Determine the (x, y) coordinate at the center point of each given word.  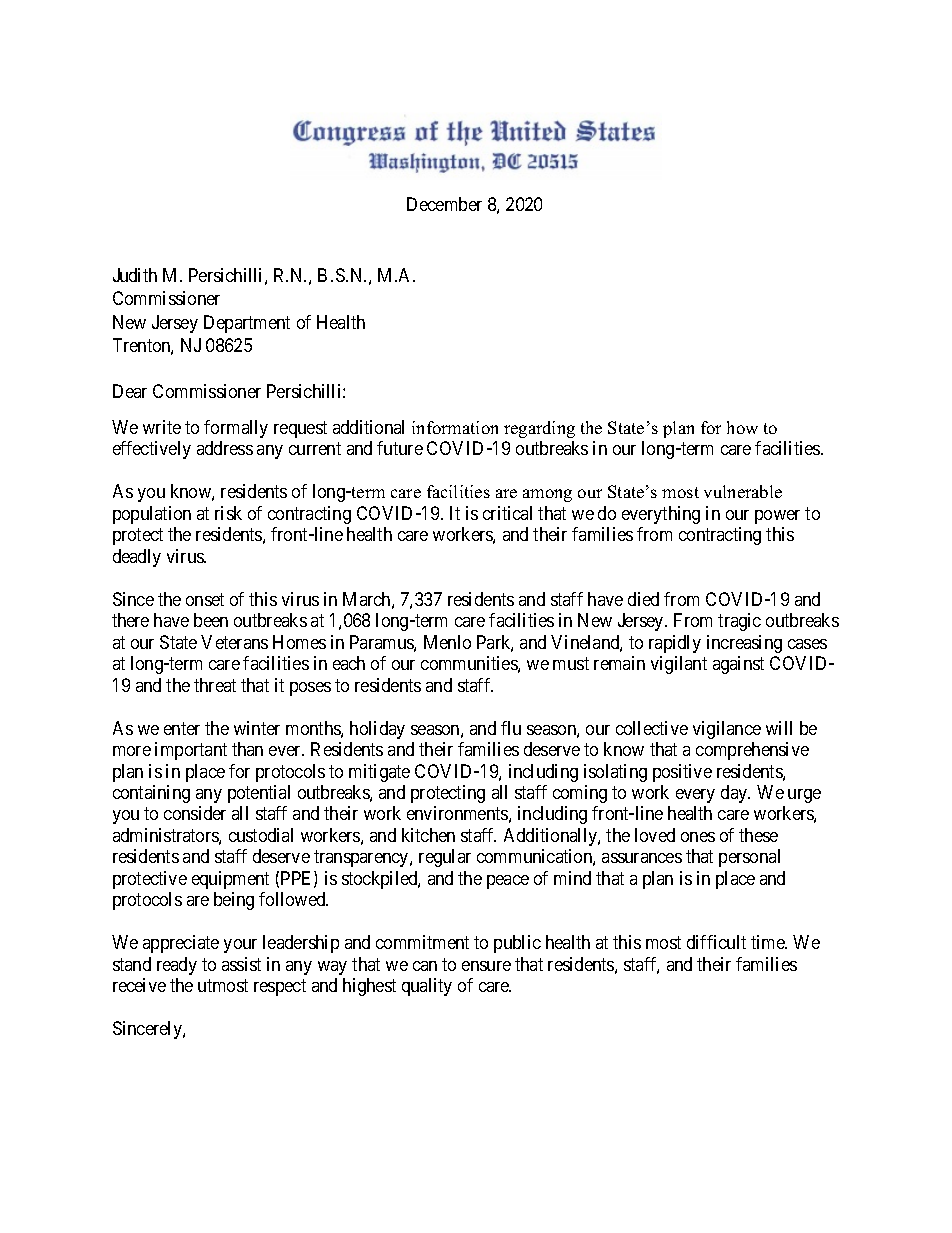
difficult (716, 942)
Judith (135, 275)
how (742, 427)
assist (241, 964)
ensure (486, 966)
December (444, 204)
